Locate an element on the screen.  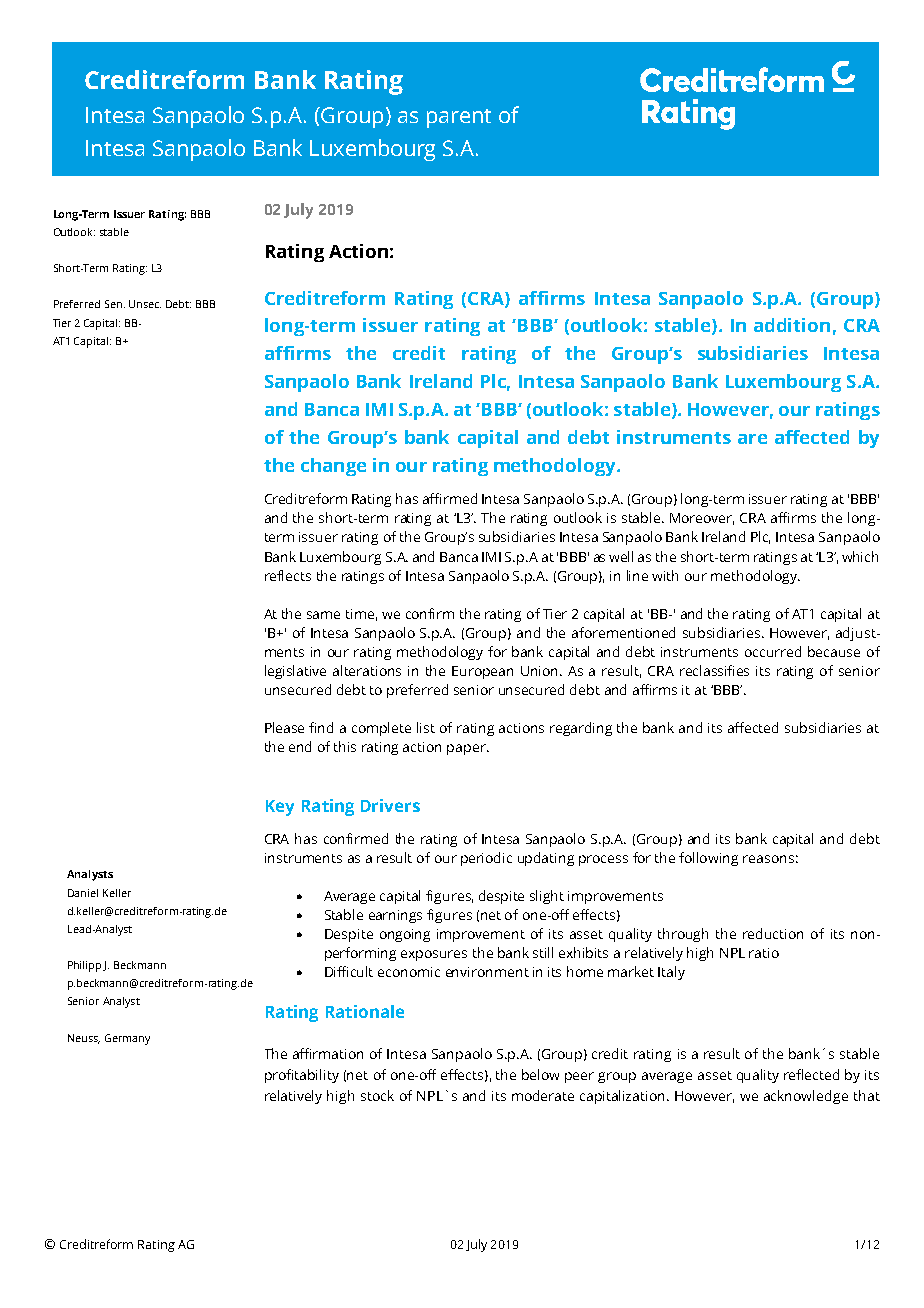
addition is located at coordinates (792, 325).
